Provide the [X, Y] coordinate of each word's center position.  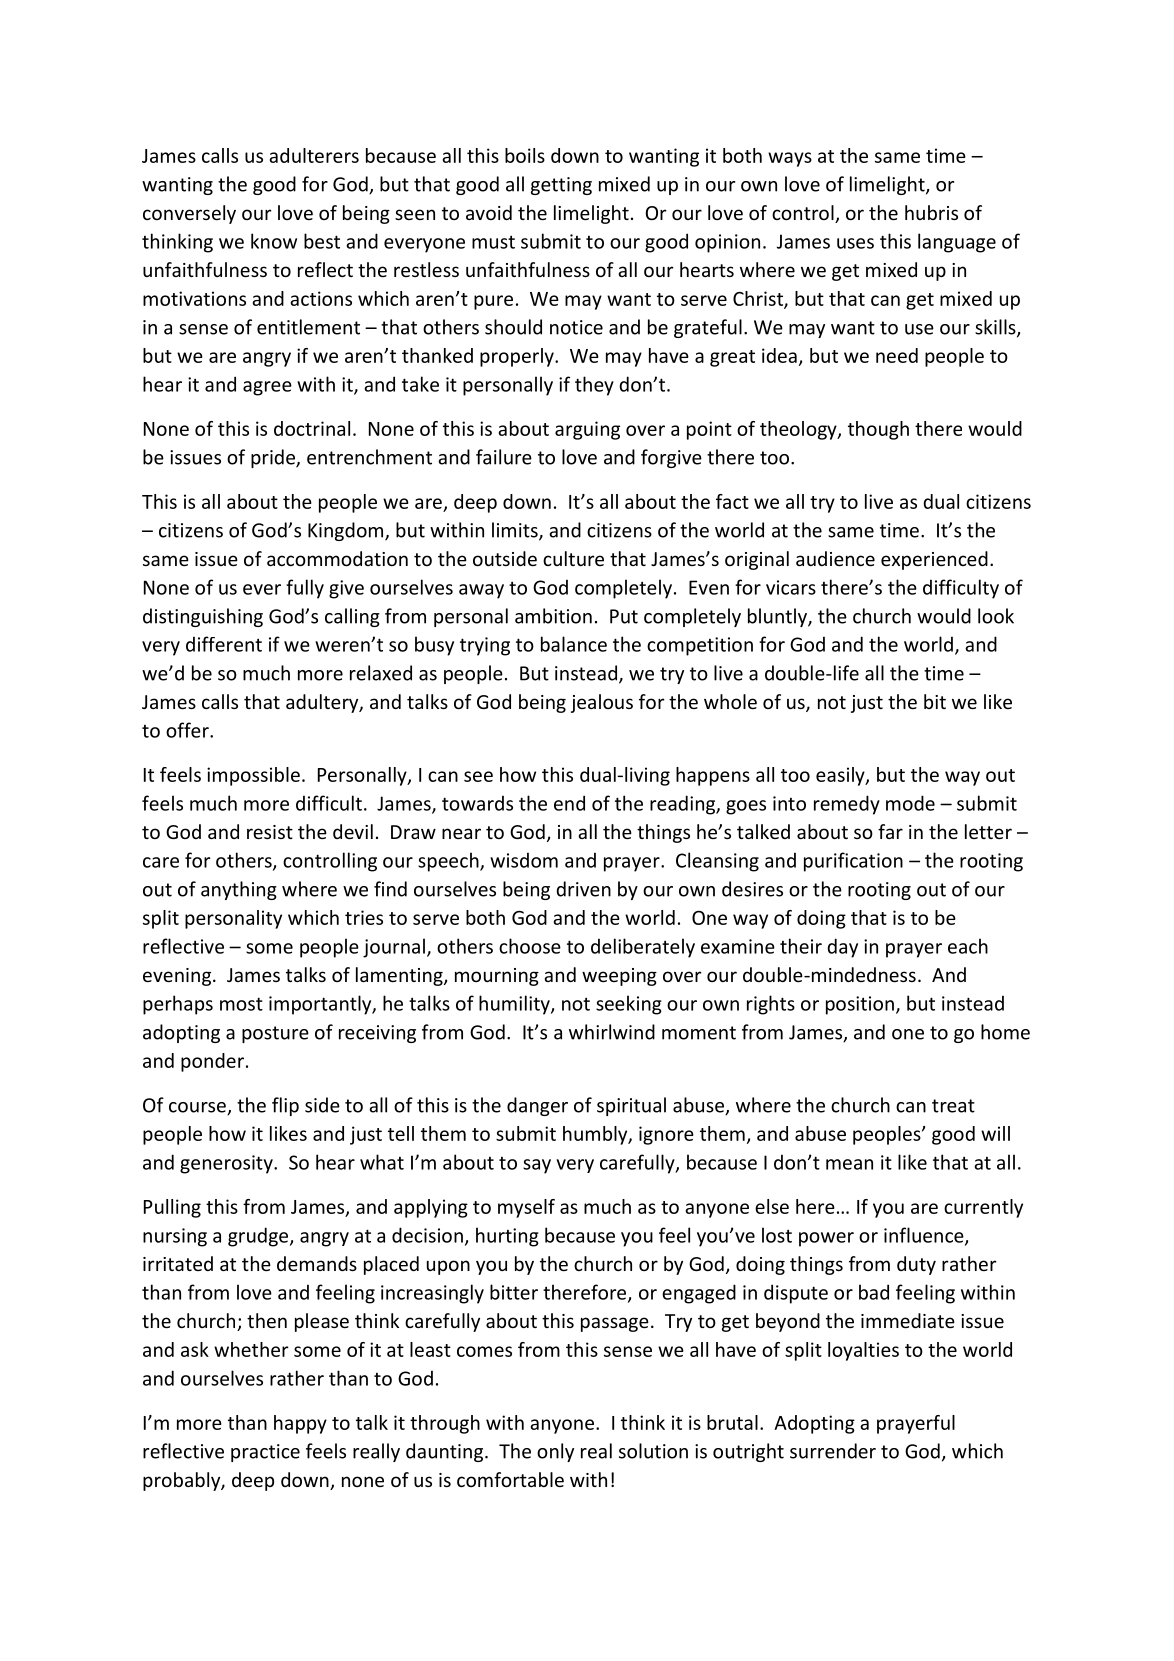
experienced [934, 560]
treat [953, 1106]
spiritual [631, 1106]
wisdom [524, 860]
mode [910, 803]
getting [561, 186]
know [274, 241]
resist [270, 832]
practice [265, 1453]
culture [573, 558]
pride [274, 458]
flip [285, 1106]
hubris [931, 212]
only [555, 1452]
